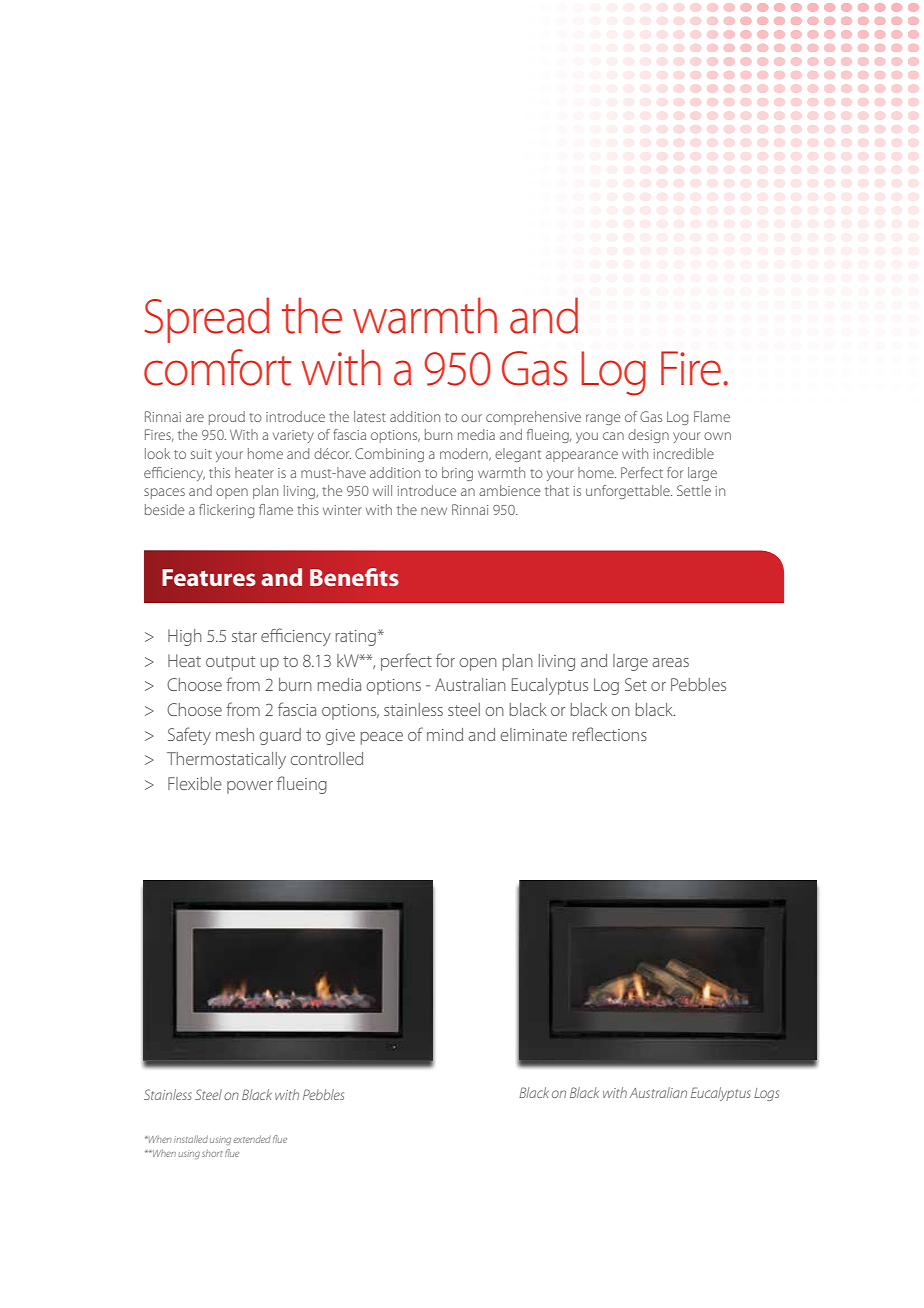 This screenshot has height=1308, width=924. What do you see at coordinates (533, 418) in the screenshot?
I see `comprehensive` at bounding box center [533, 418].
